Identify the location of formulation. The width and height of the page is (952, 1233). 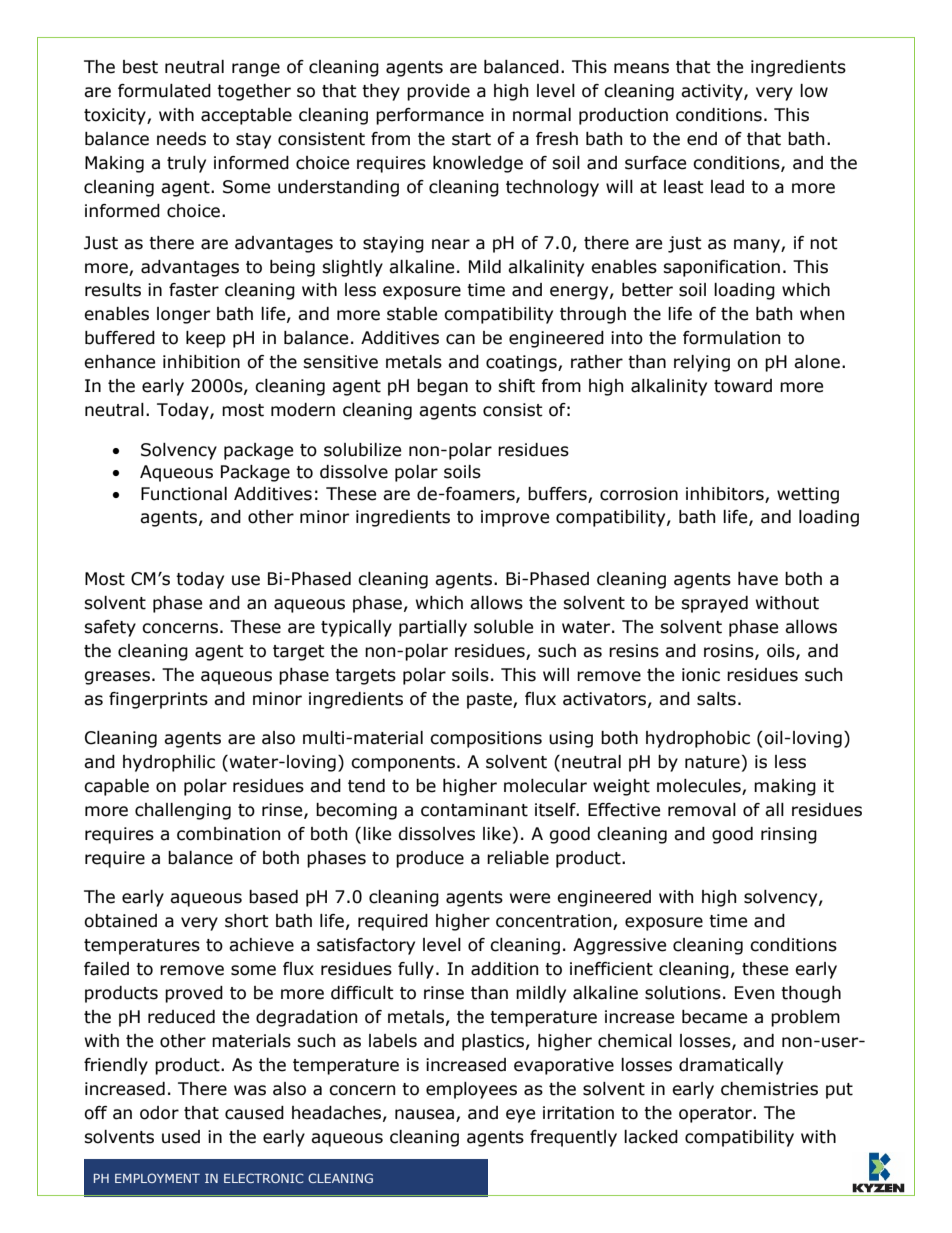
(731, 338).
